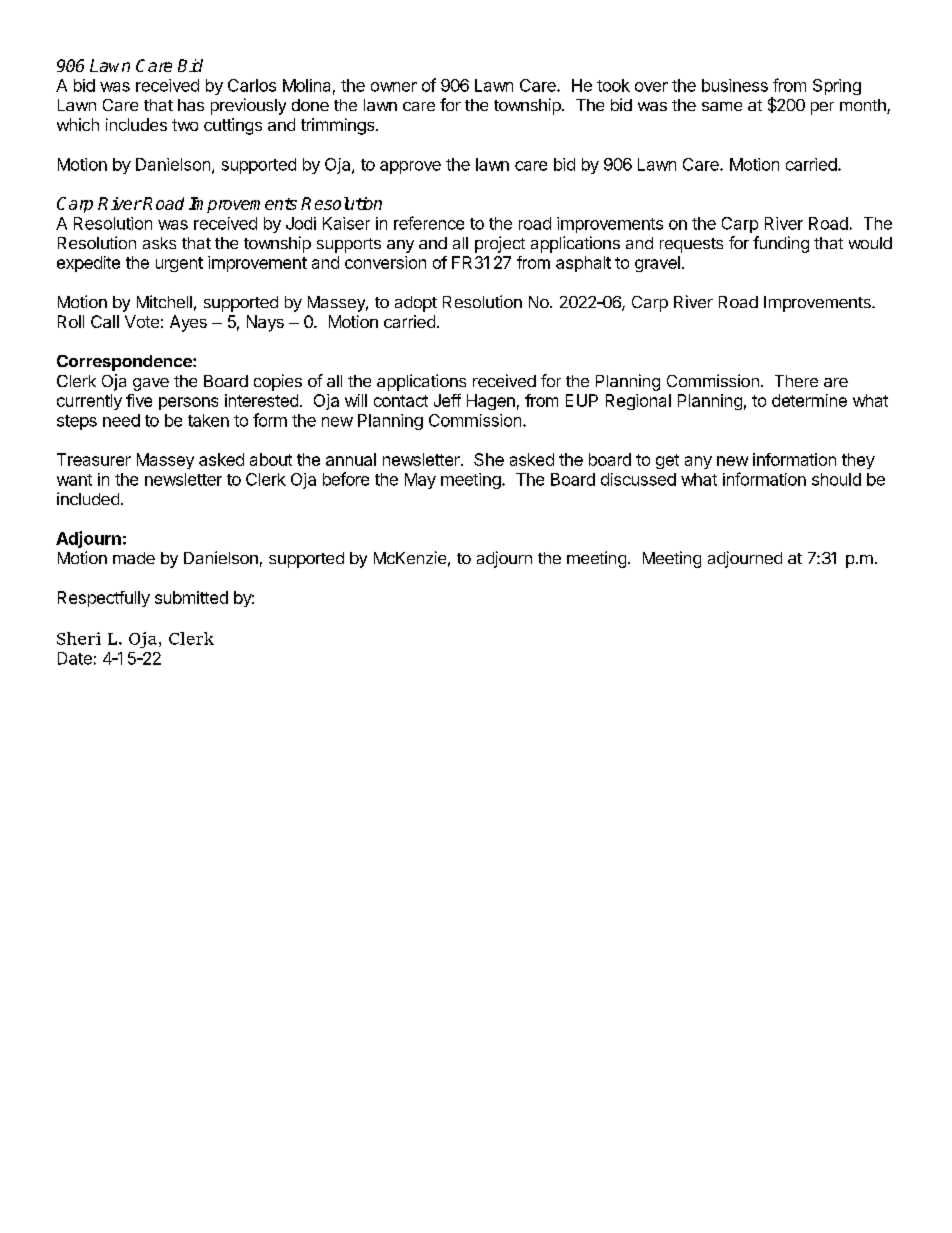  Describe the element at coordinates (722, 106) in the image. I see `same` at that location.
